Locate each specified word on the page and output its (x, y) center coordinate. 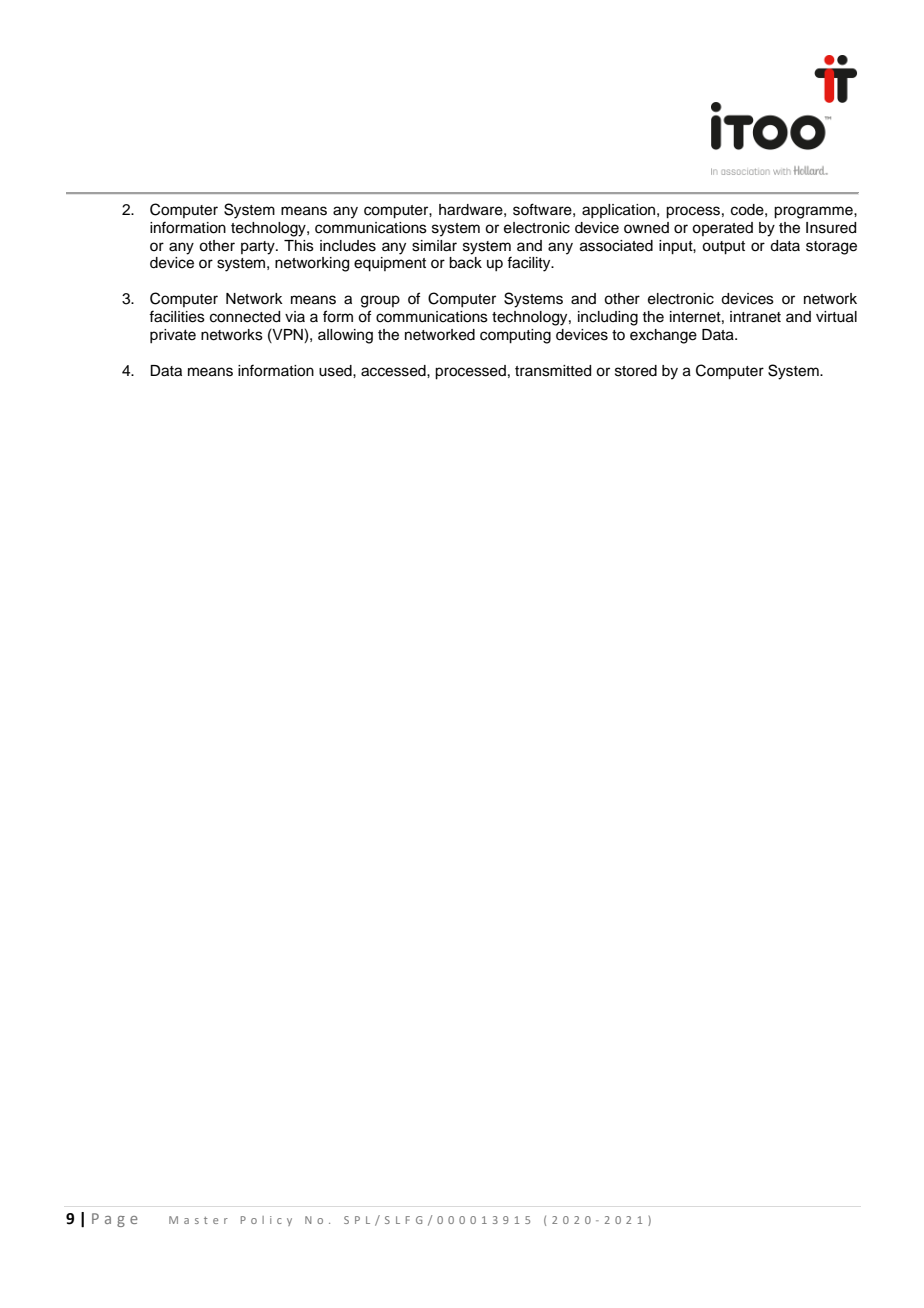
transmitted (553, 371)
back (465, 263)
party (259, 248)
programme (814, 212)
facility (530, 264)
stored (636, 371)
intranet (755, 317)
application (620, 211)
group (380, 301)
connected (245, 317)
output (723, 248)
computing (515, 336)
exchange (663, 336)
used (336, 371)
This (299, 246)
